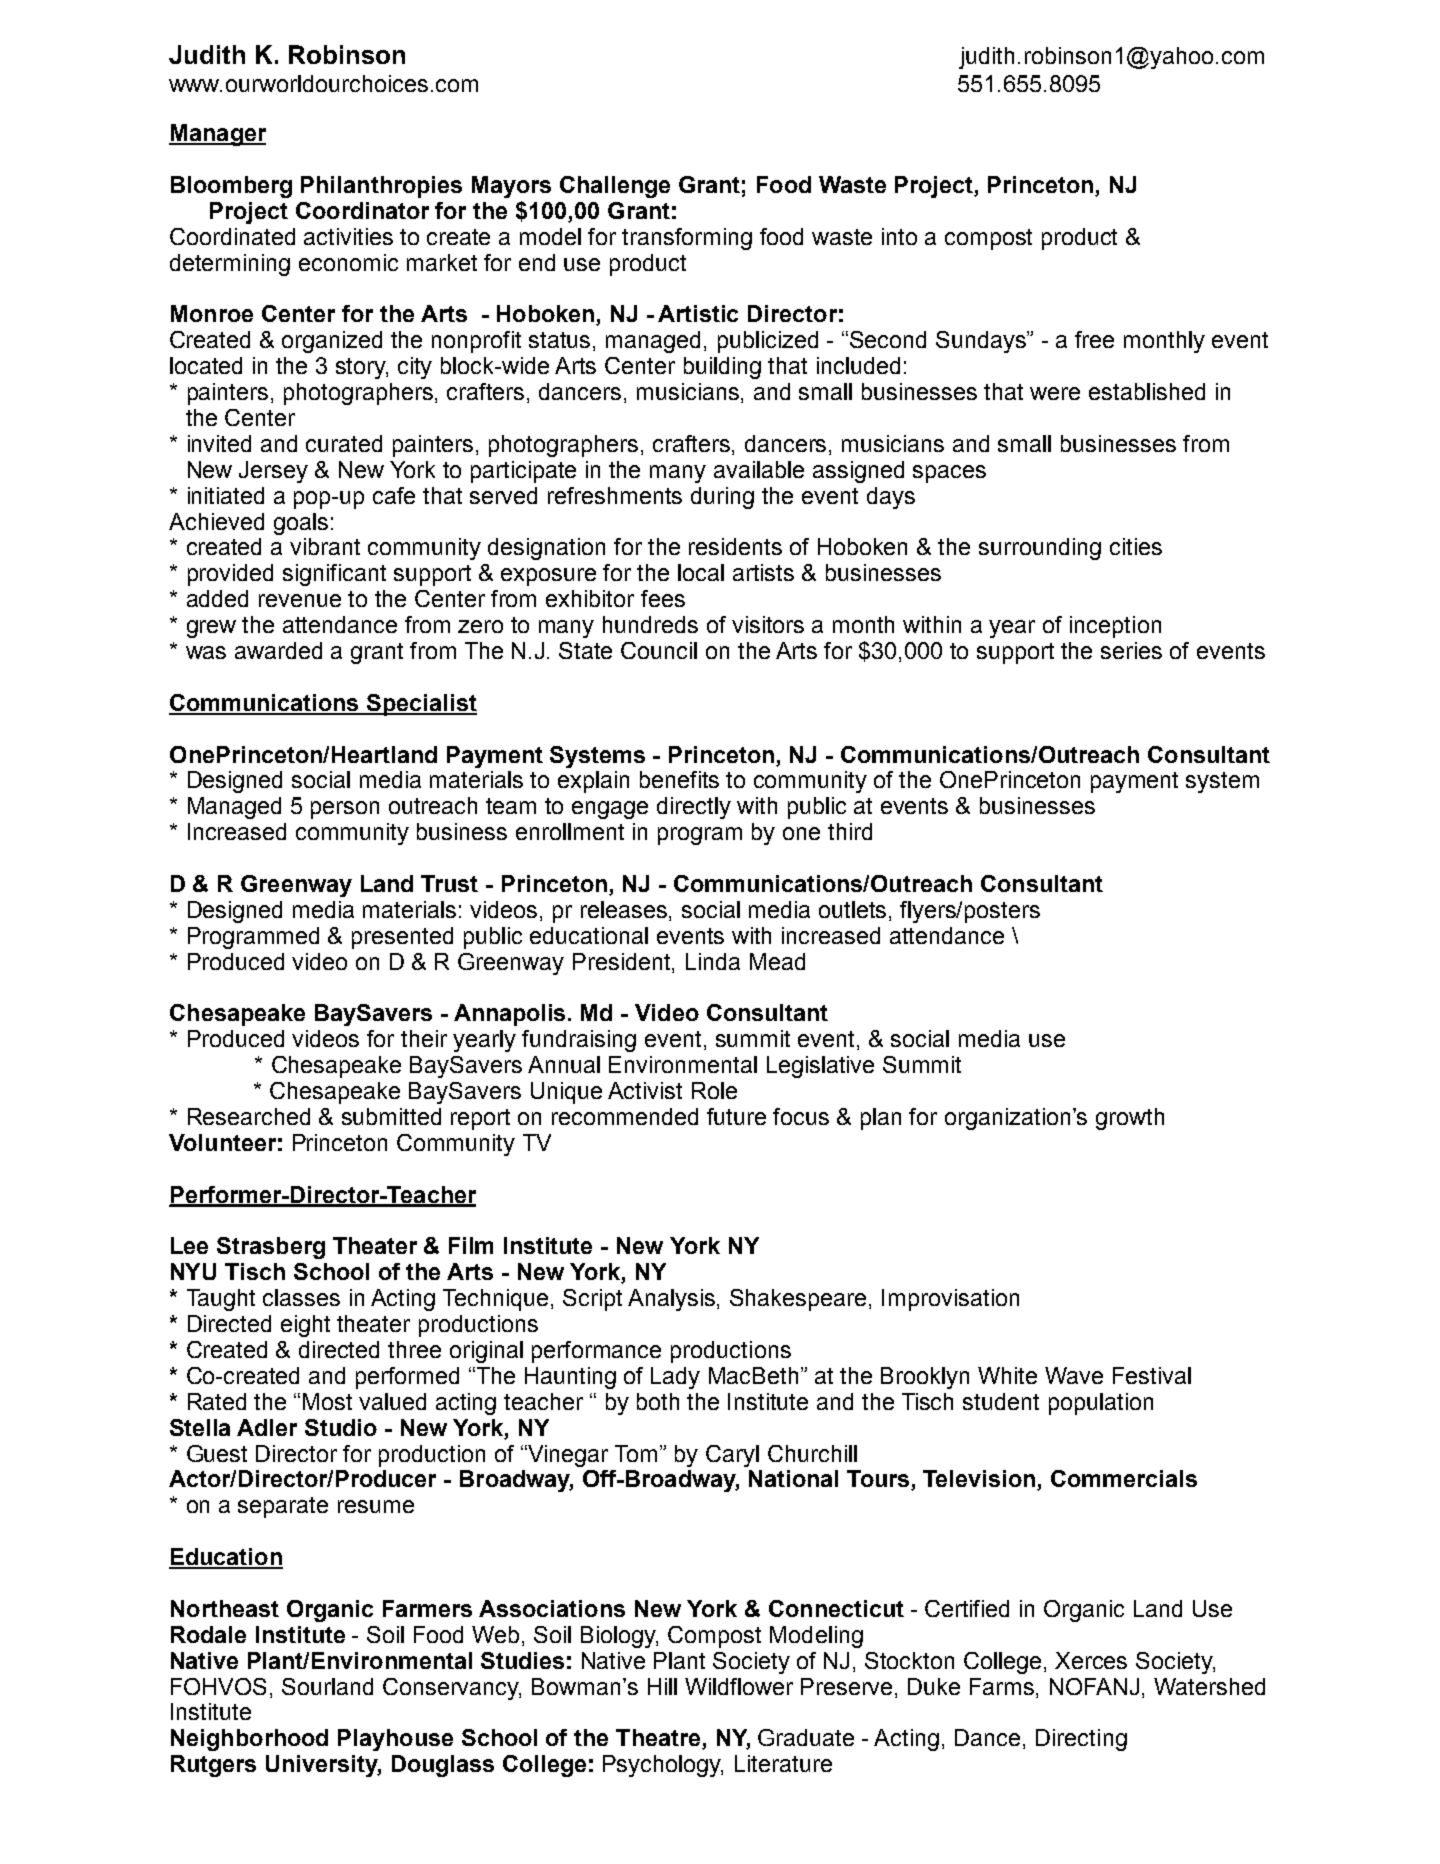 The height and width of the screenshot is (1864, 1440). What do you see at coordinates (301, 1297) in the screenshot?
I see `classes` at bounding box center [301, 1297].
